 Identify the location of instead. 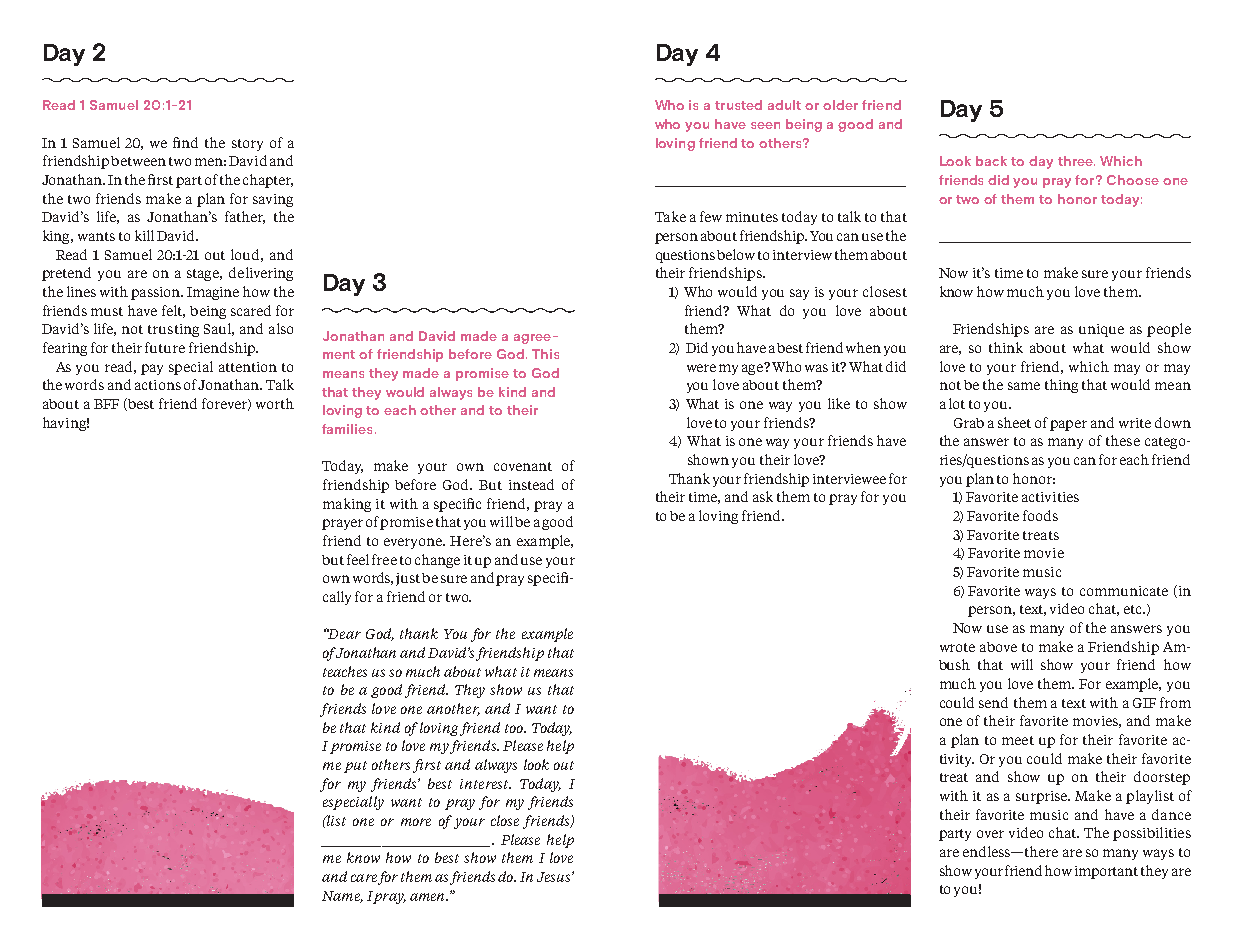
(531, 484).
